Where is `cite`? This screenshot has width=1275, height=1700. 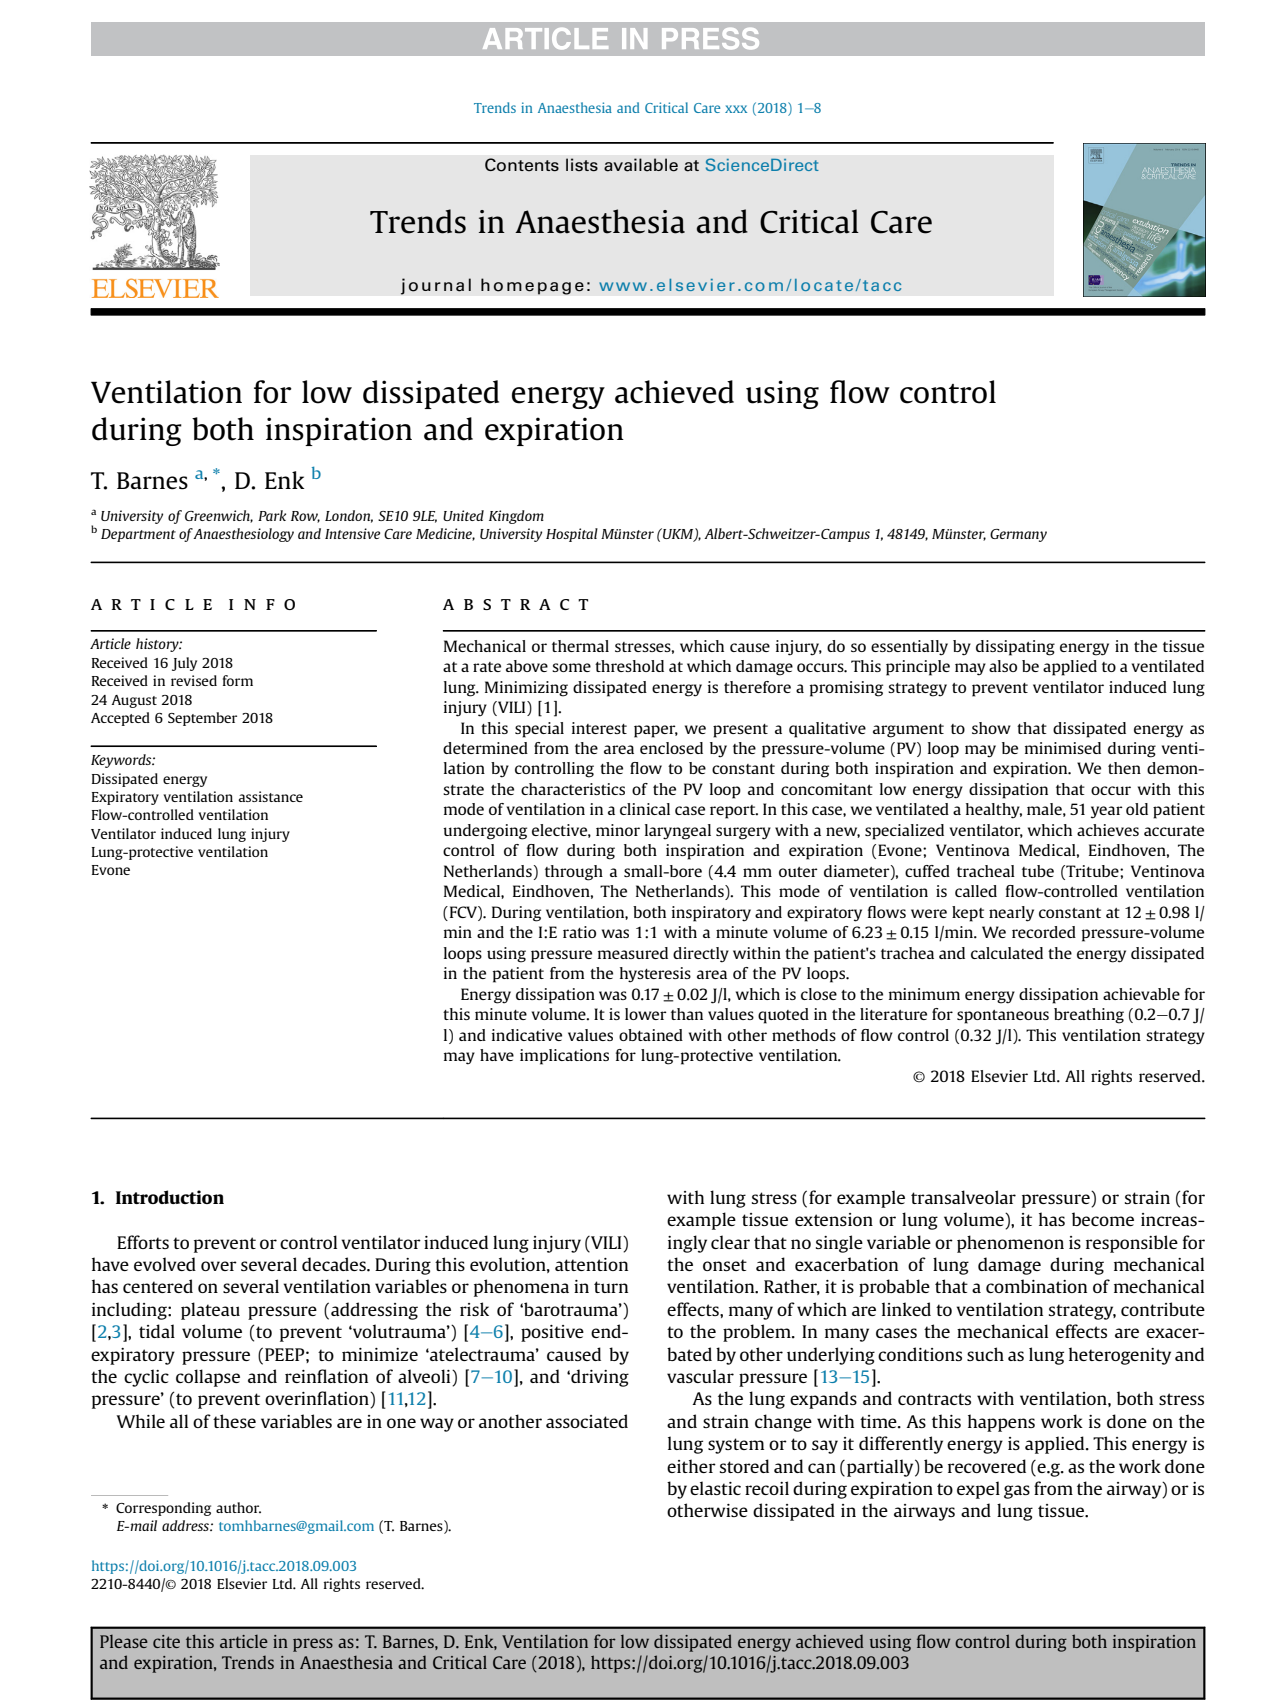 cite is located at coordinates (166, 1641).
